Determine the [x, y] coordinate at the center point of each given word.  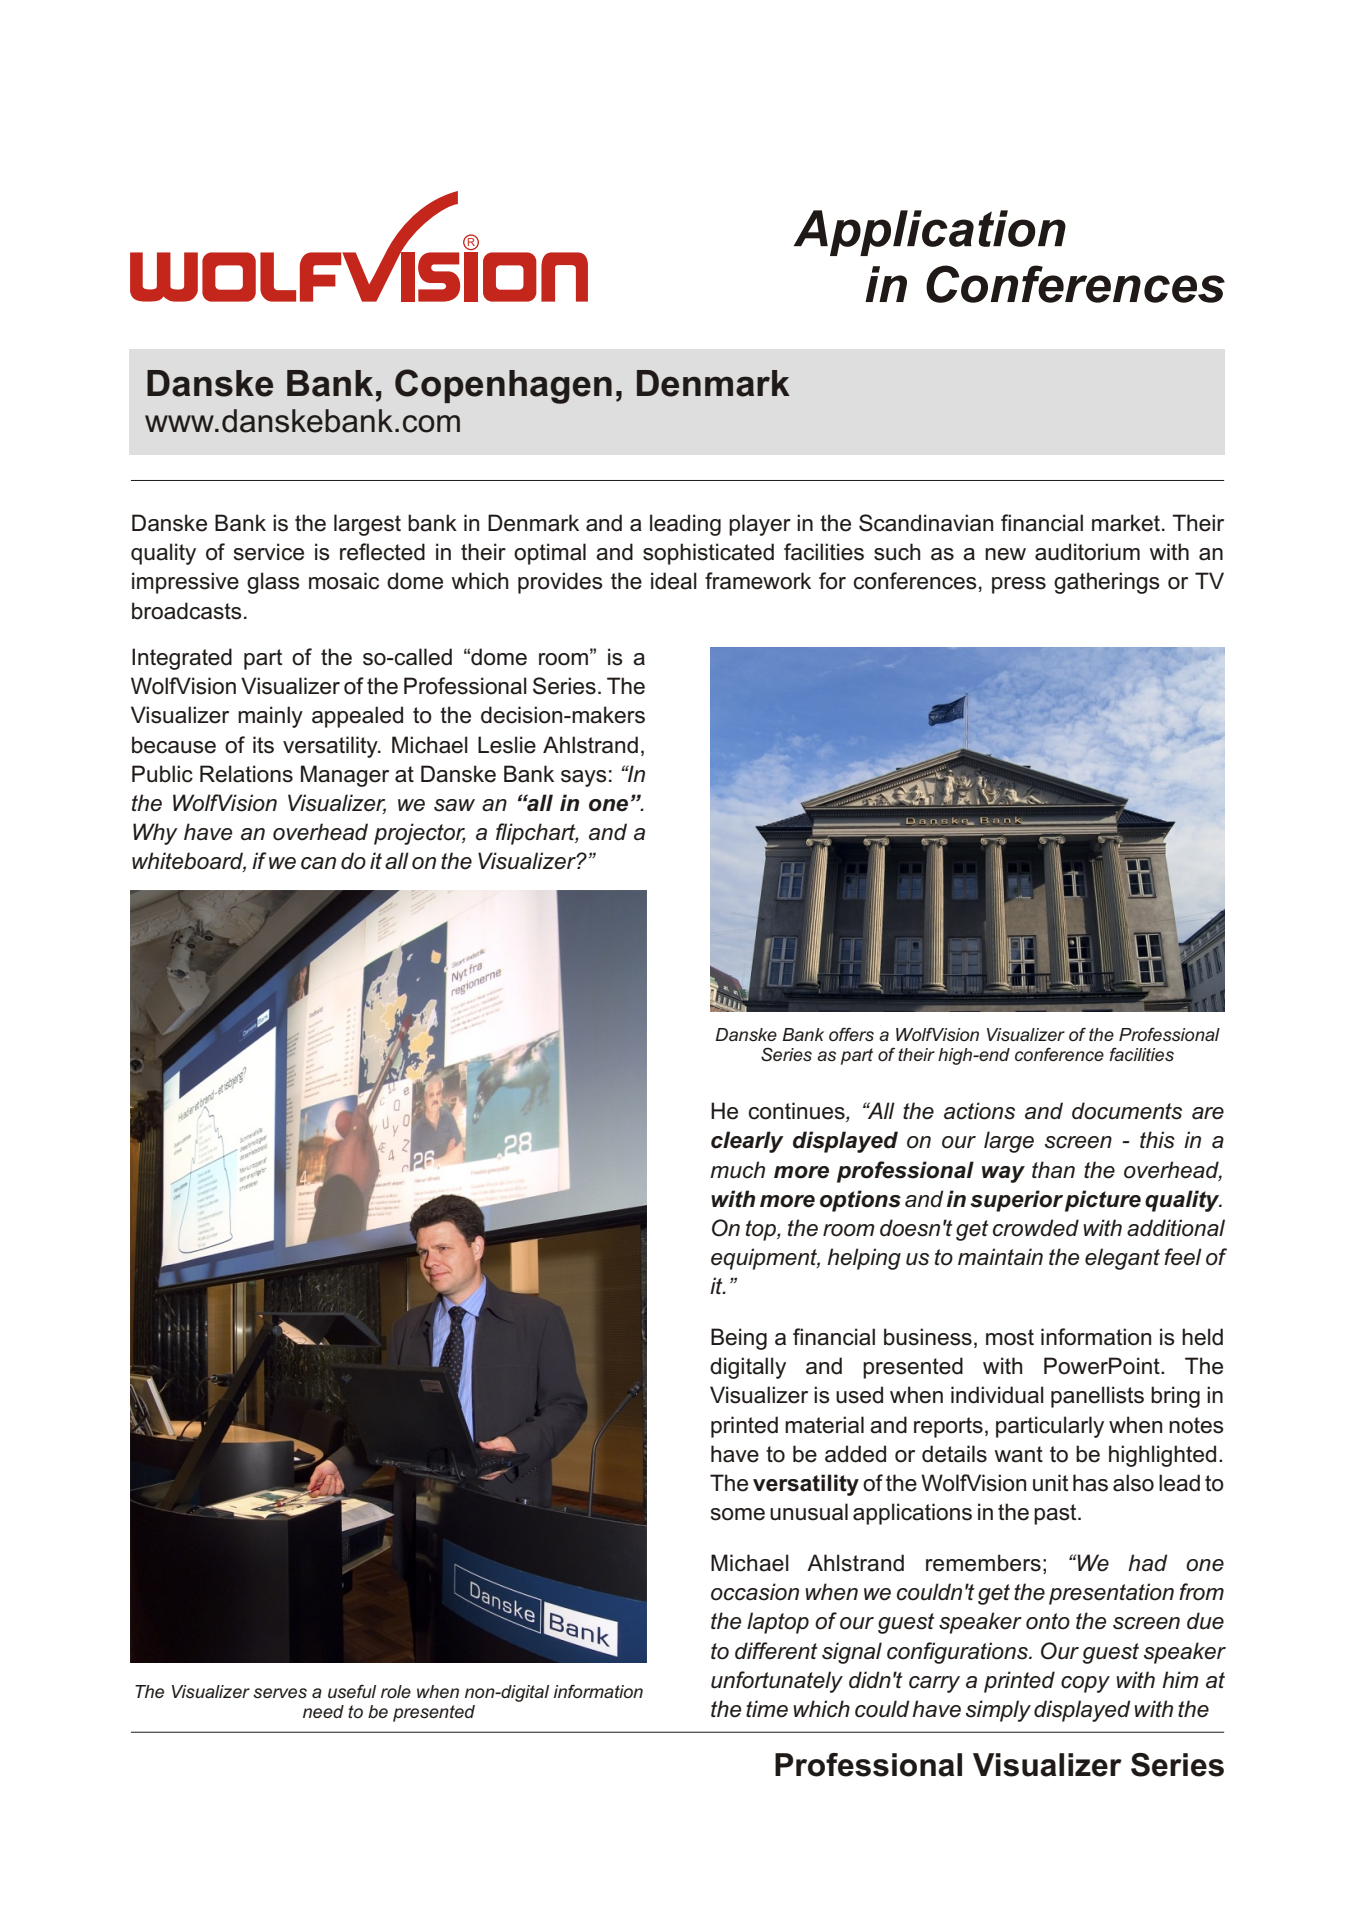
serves [280, 1693]
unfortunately [777, 1682]
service [269, 552]
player [760, 525]
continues [798, 1112]
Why [155, 834]
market [1127, 523]
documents [1127, 1111]
